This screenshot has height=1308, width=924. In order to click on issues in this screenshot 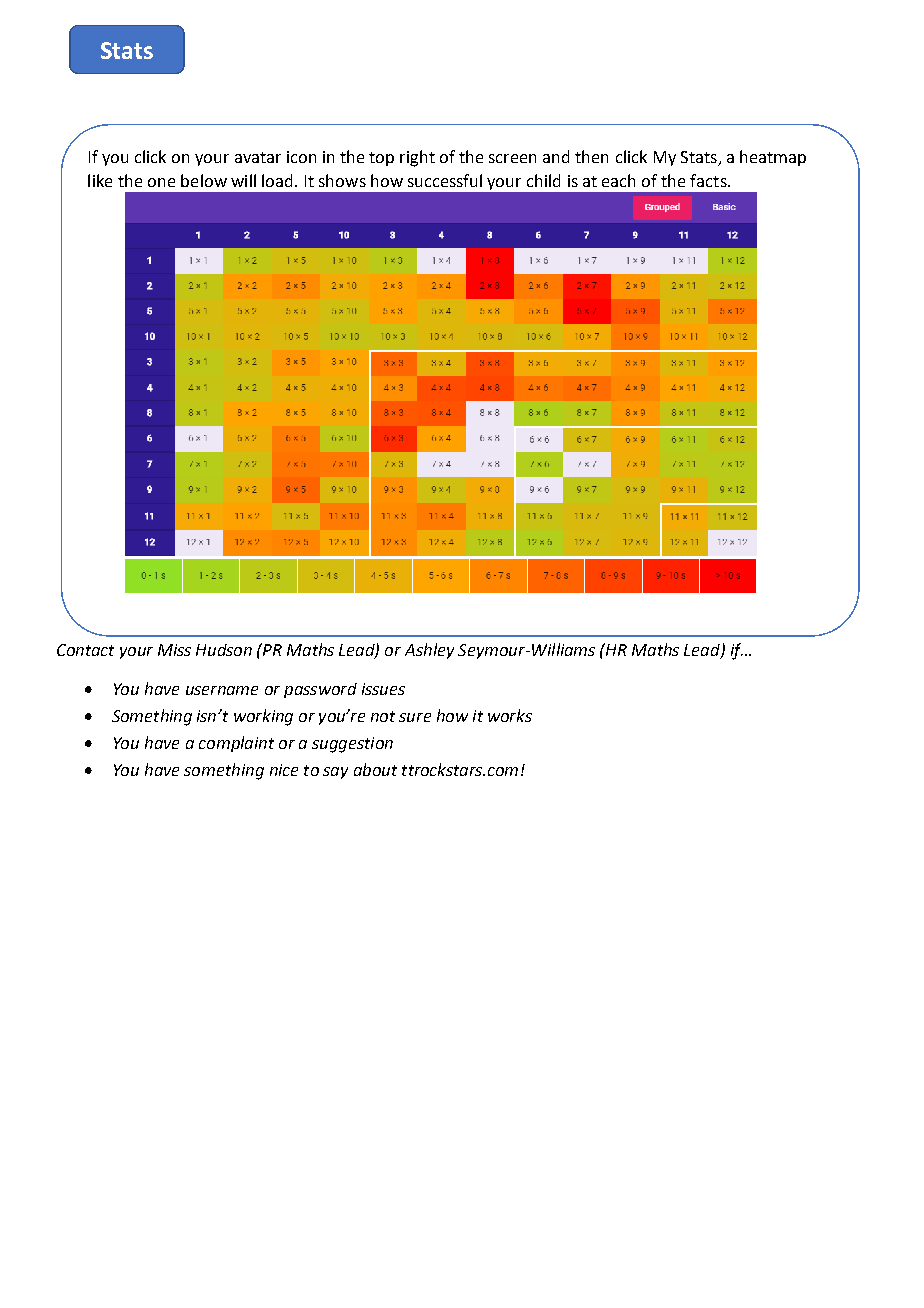, I will do `click(383, 689)`.
